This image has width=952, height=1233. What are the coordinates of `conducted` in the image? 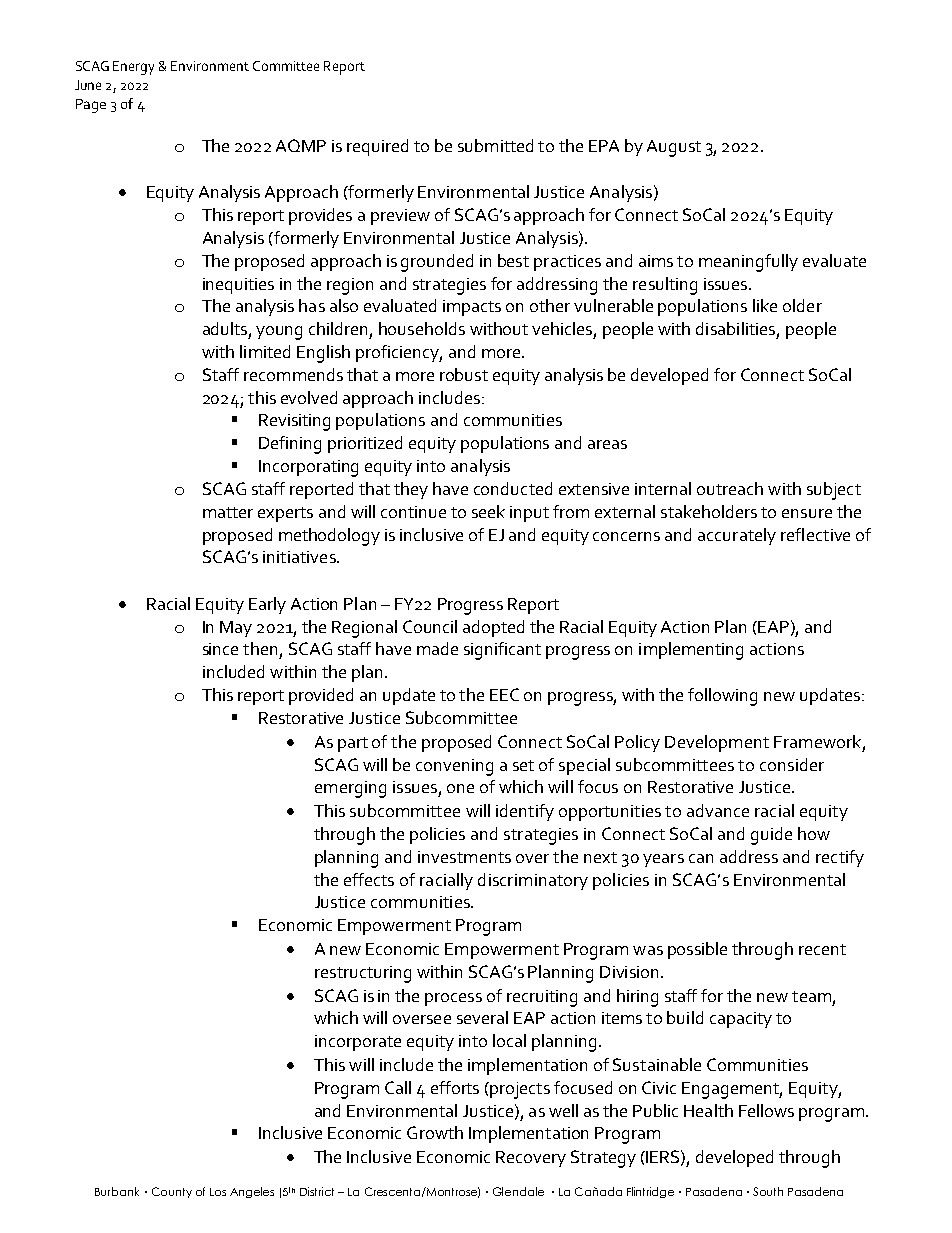 It's located at (513, 488).
